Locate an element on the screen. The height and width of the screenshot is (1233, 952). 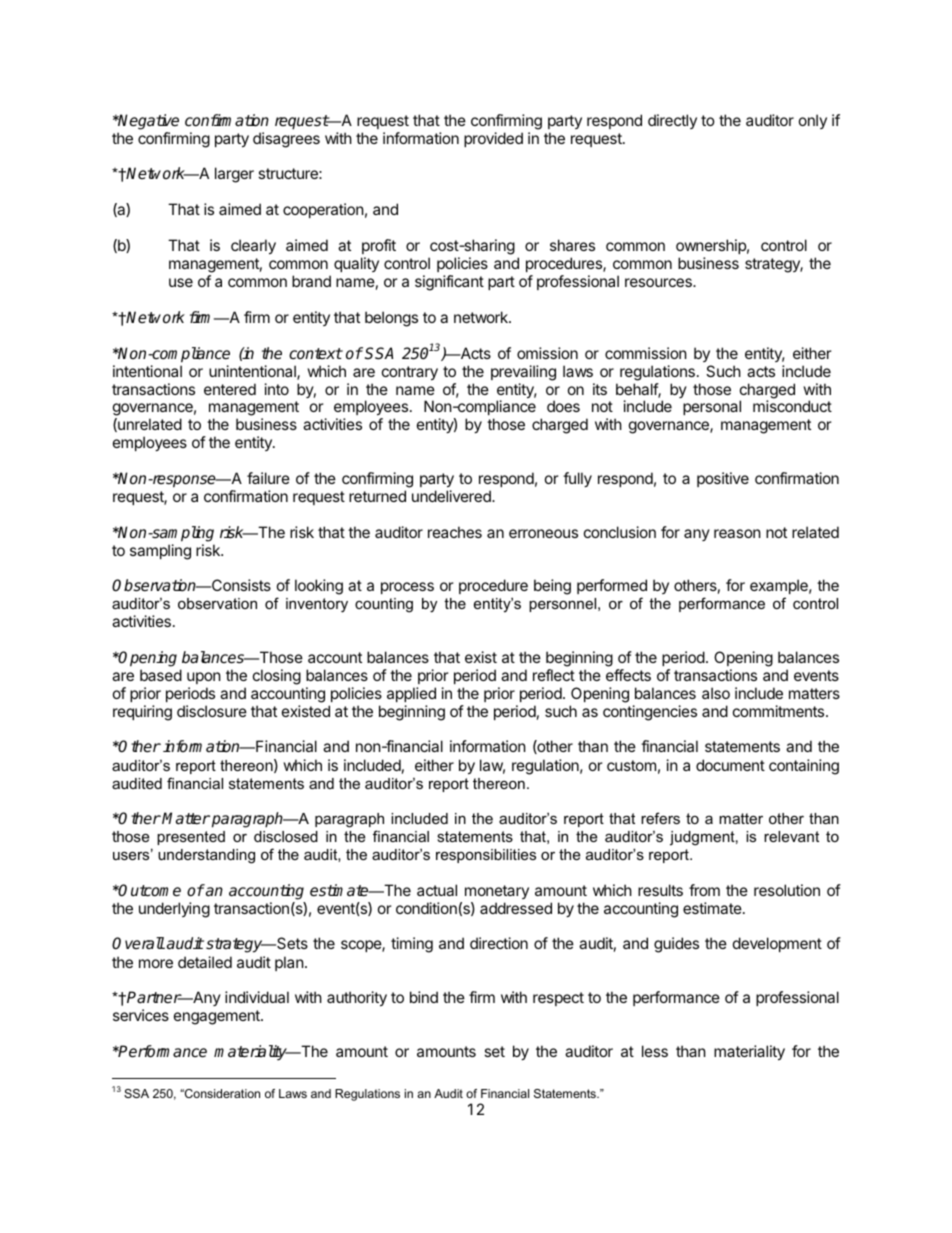
undelivered is located at coordinates (452, 496).
